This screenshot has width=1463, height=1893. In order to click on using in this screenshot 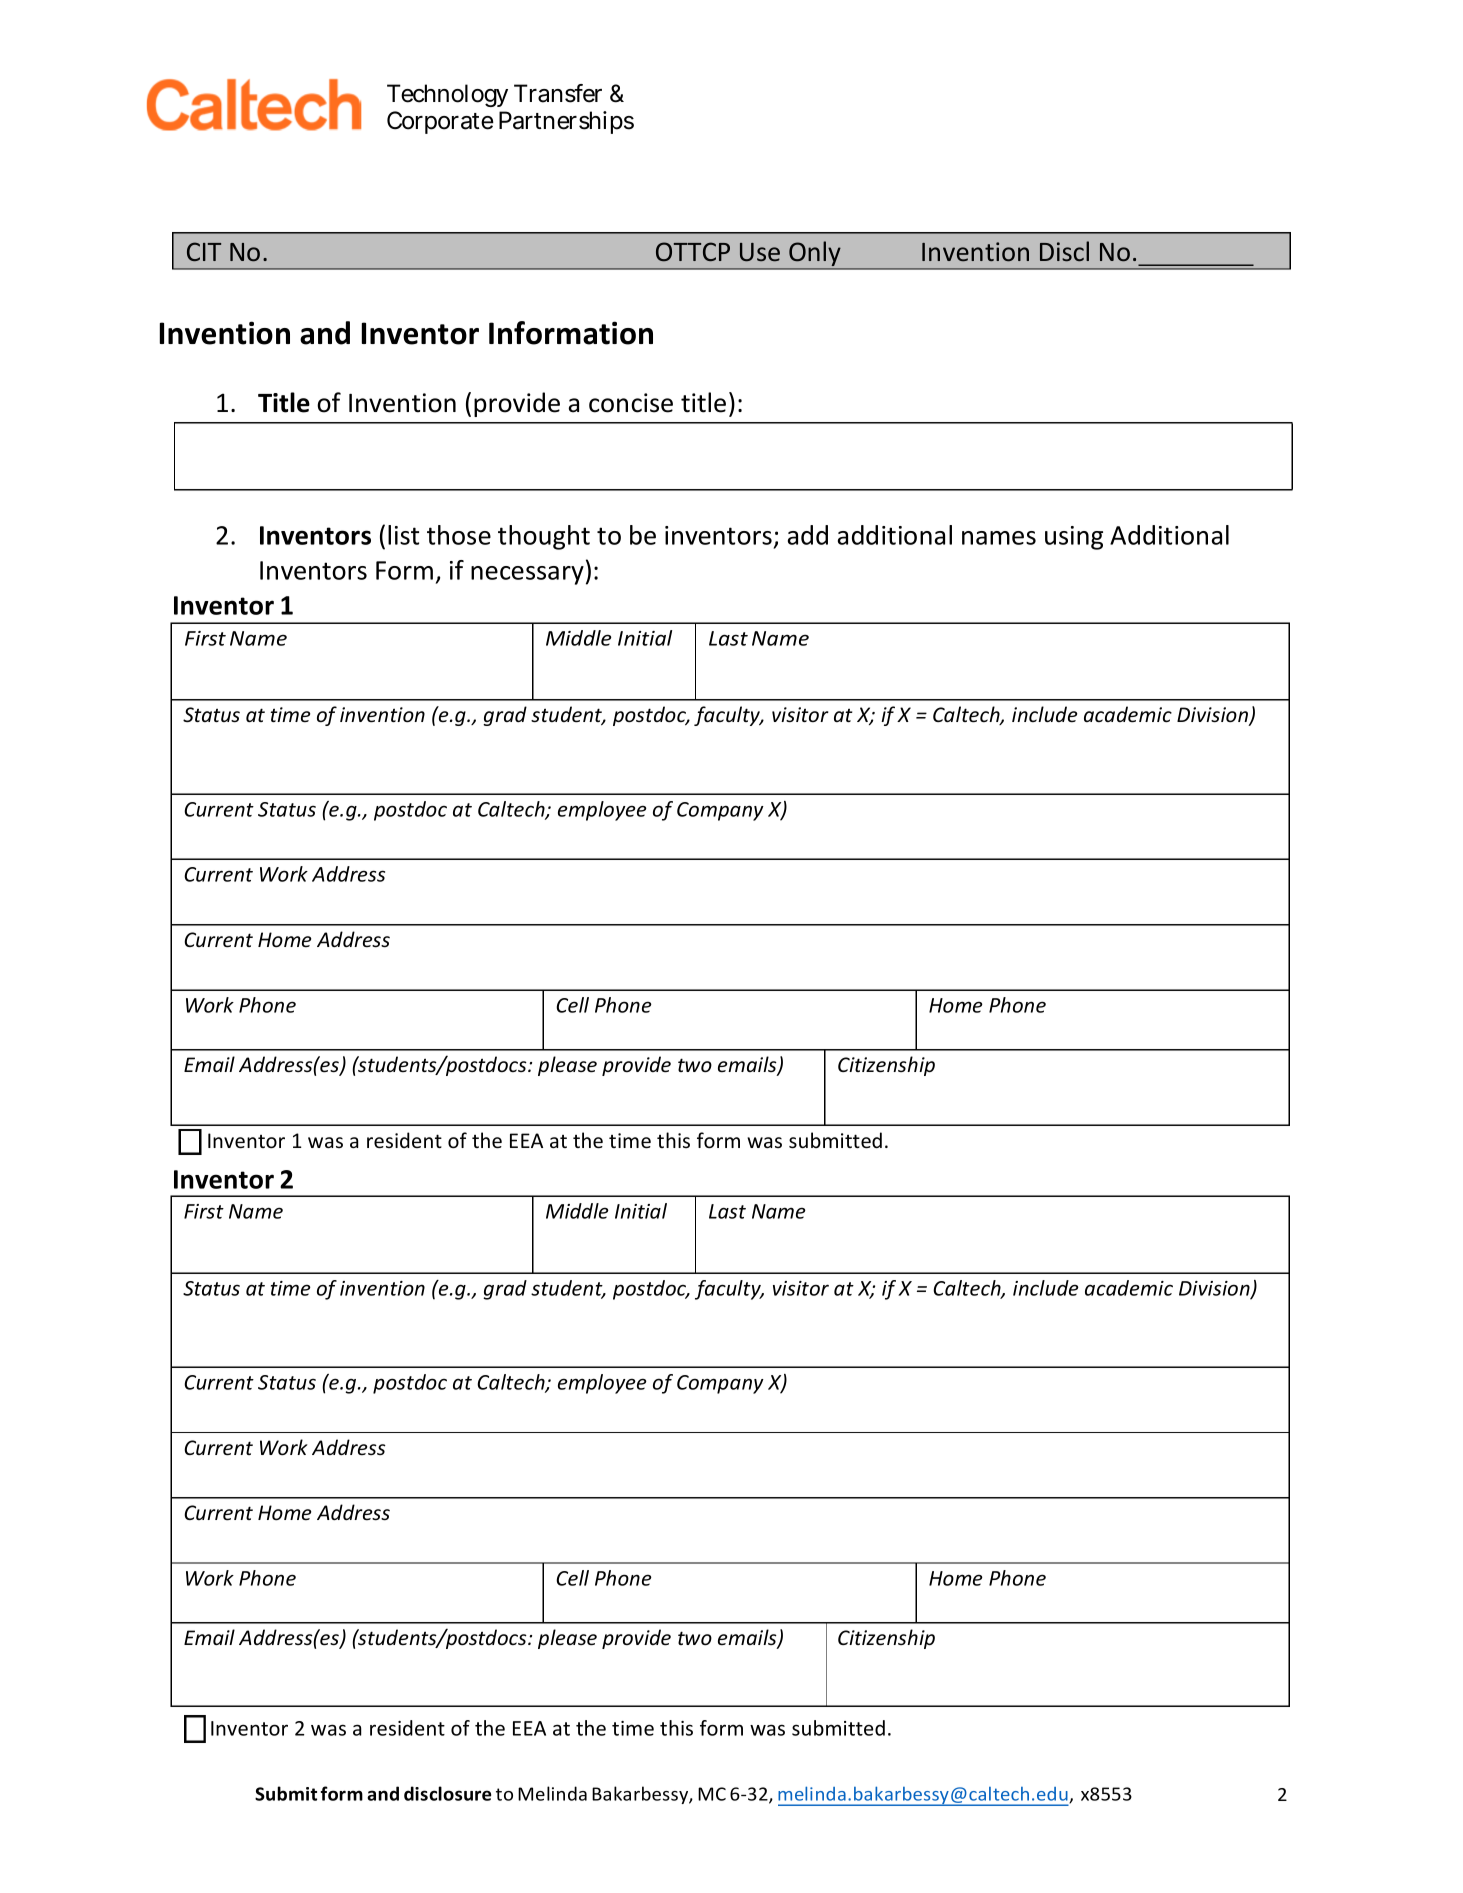, I will do `click(1074, 538)`.
